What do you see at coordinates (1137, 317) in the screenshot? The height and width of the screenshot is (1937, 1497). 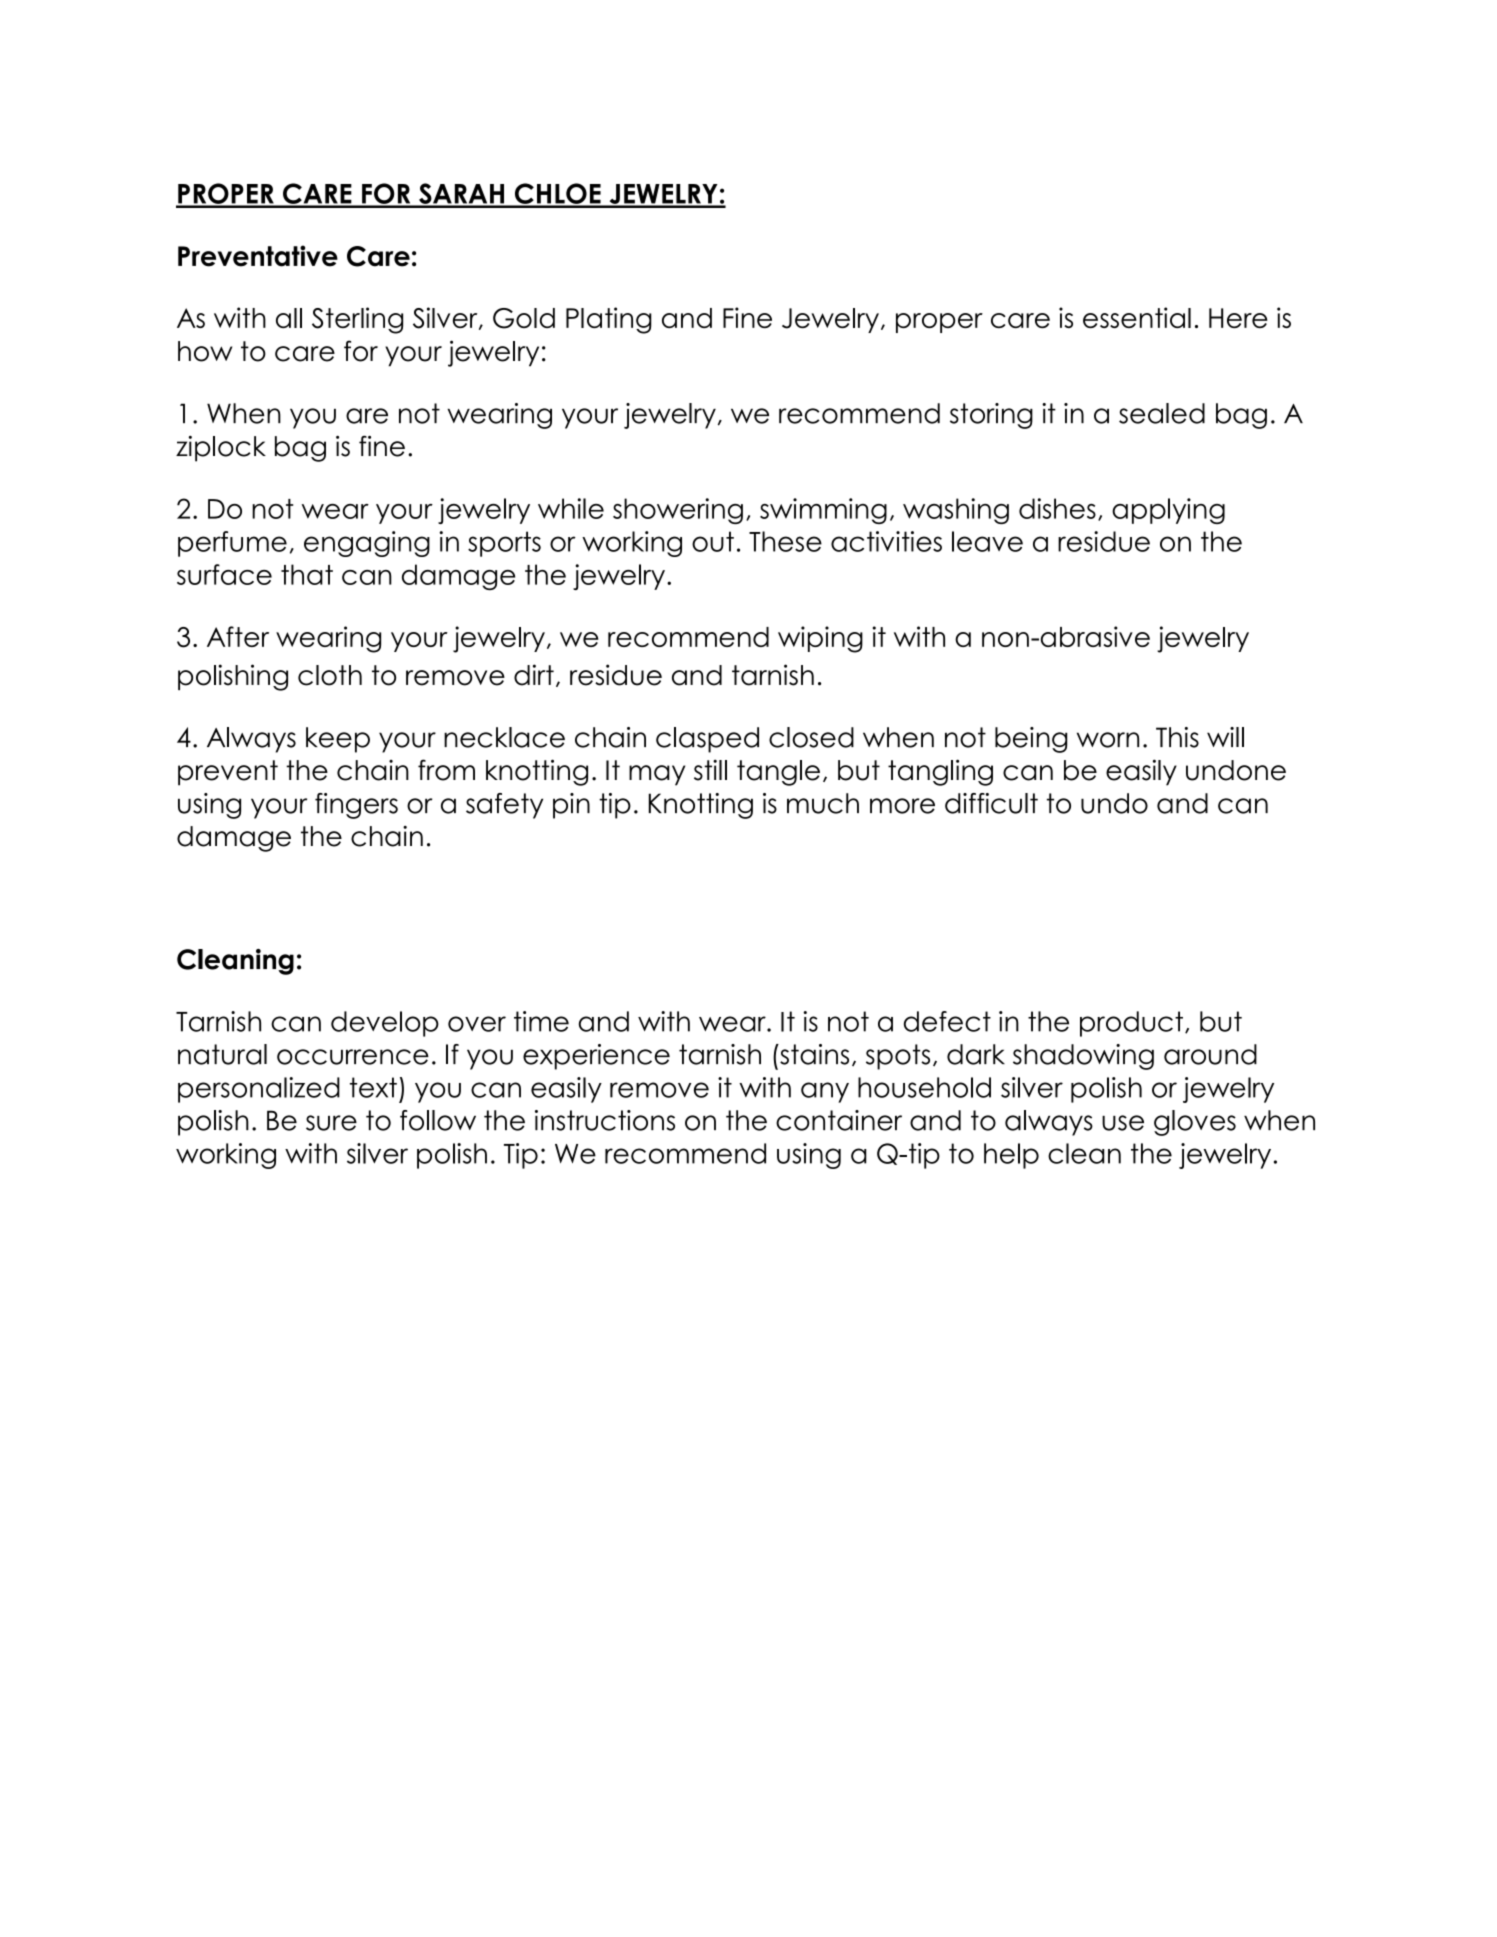 I see `essential` at bounding box center [1137, 317].
